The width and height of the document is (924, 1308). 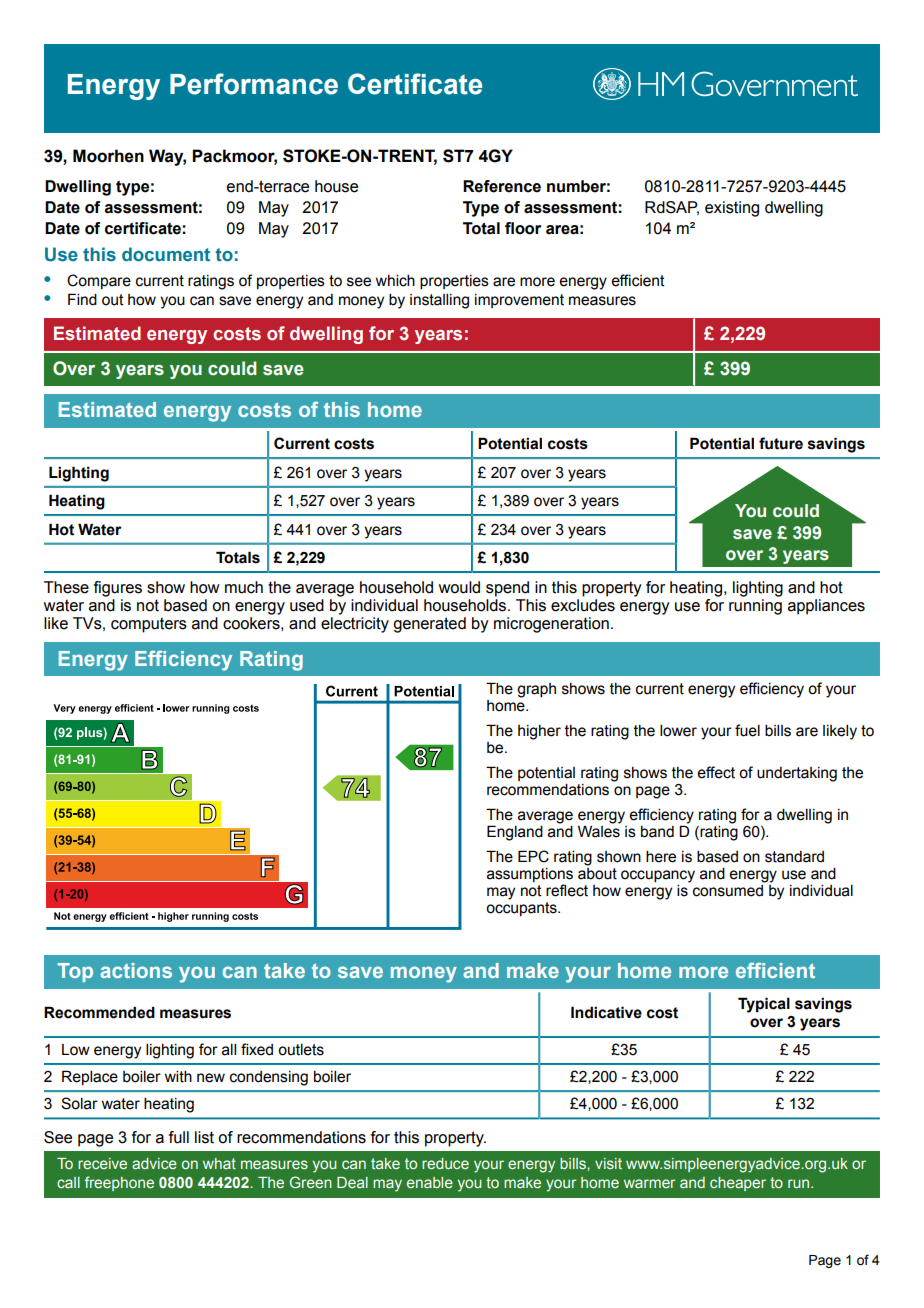 What do you see at coordinates (781, 443) in the document?
I see `future` at bounding box center [781, 443].
